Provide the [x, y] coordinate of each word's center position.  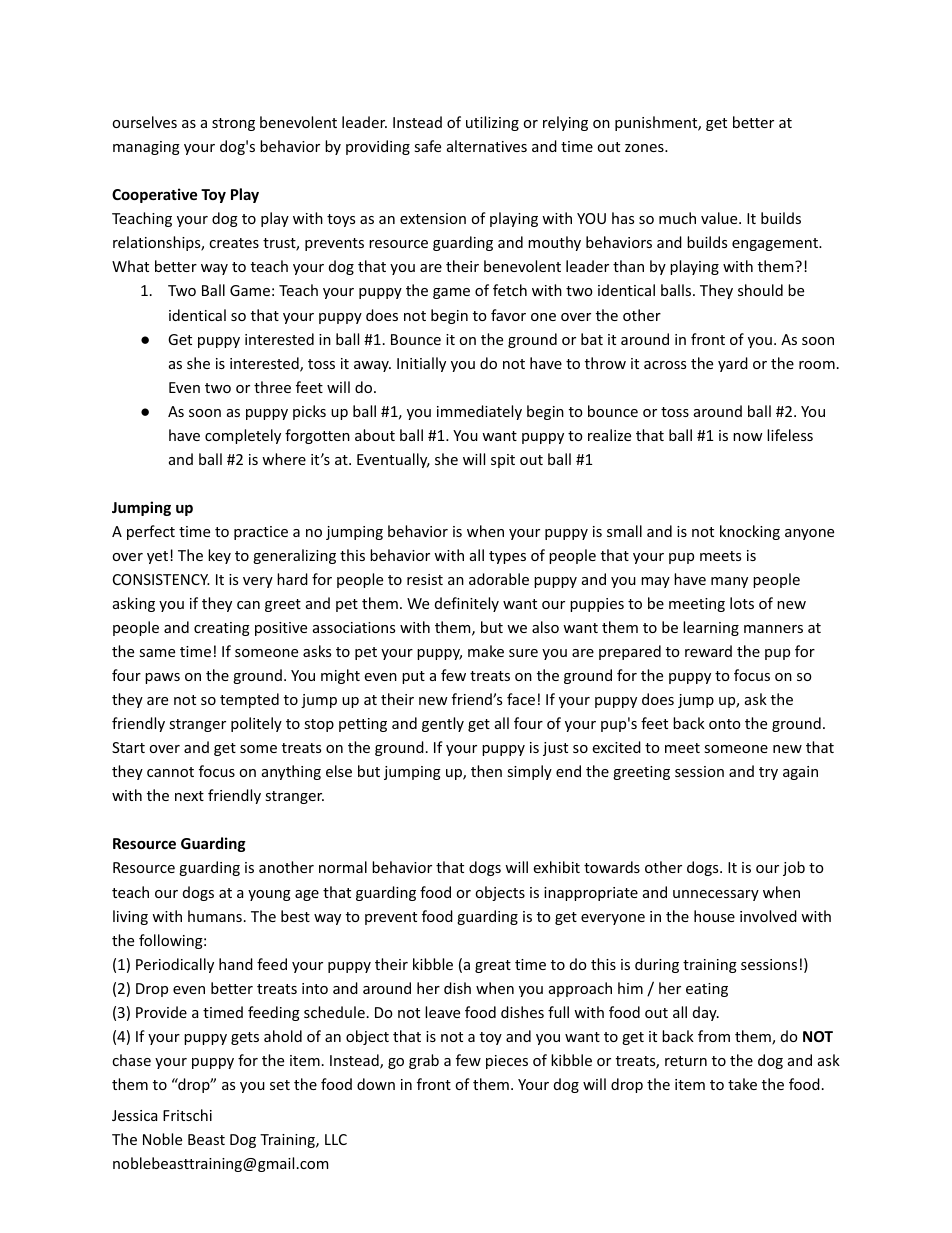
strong [233, 124]
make [486, 651]
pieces [507, 1062]
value [720, 218]
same [157, 653]
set [280, 1085]
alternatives [487, 146]
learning [711, 628]
